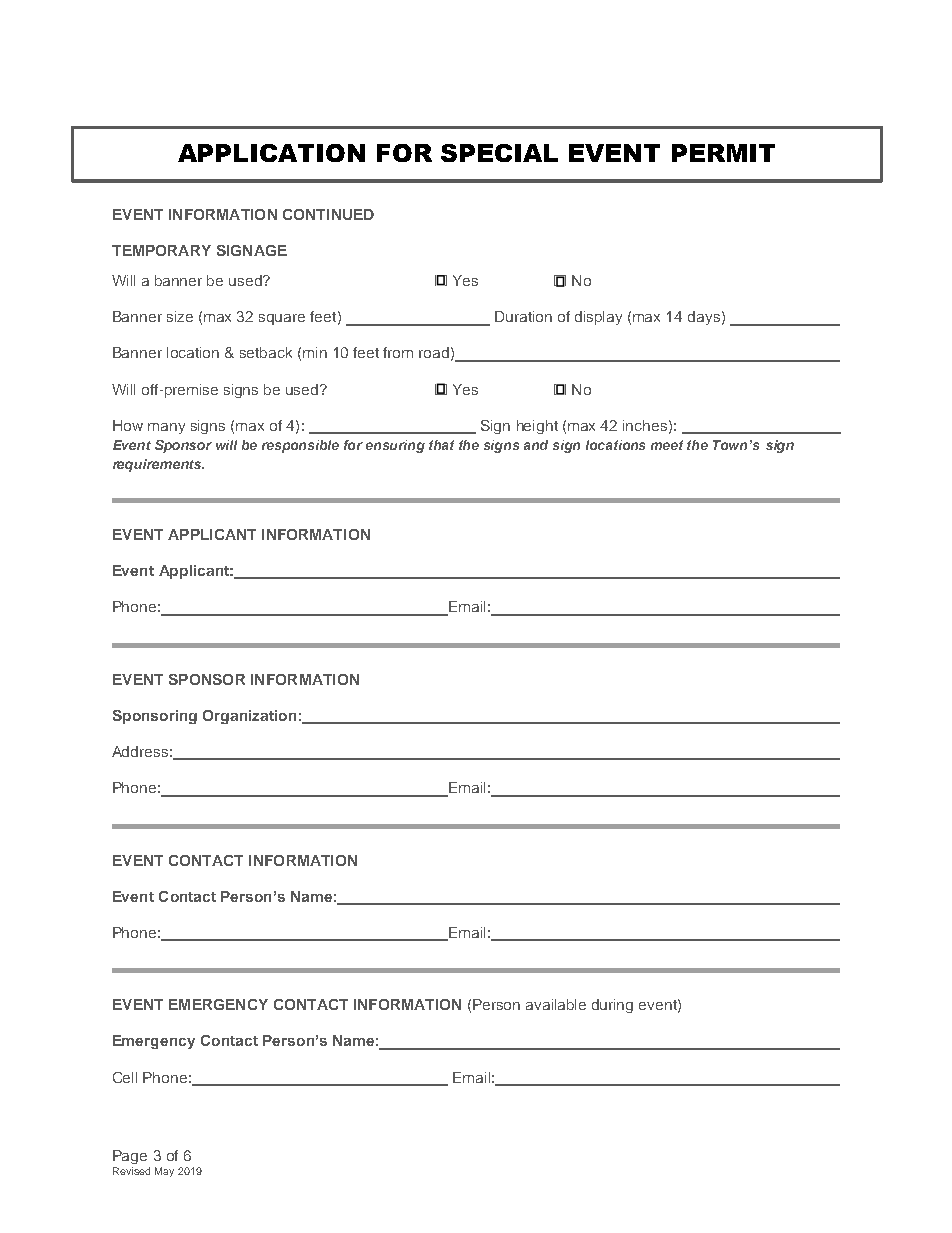  What do you see at coordinates (499, 153) in the image?
I see `SPECIAL` at bounding box center [499, 153].
